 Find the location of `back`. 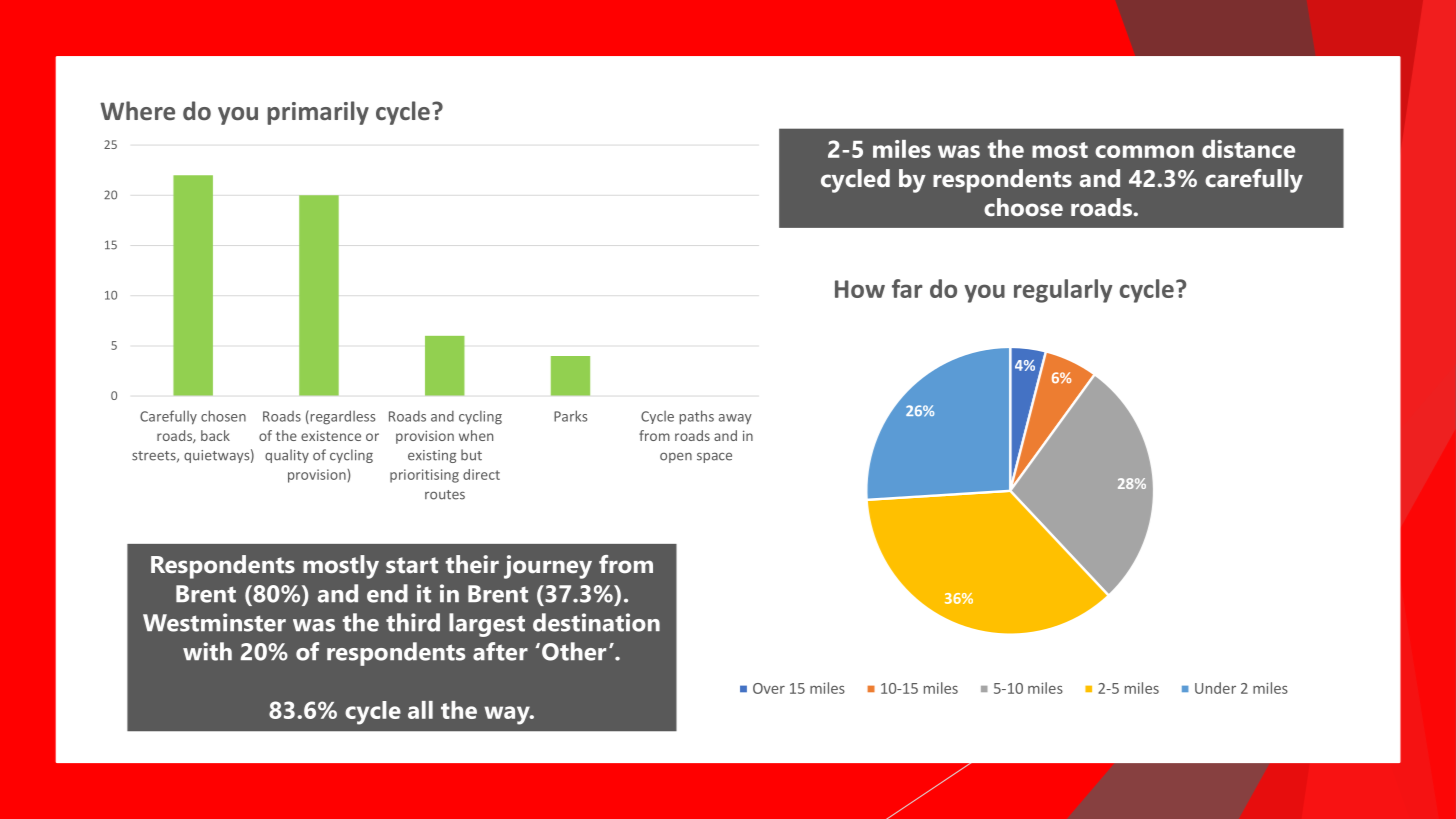

back is located at coordinates (215, 435).
